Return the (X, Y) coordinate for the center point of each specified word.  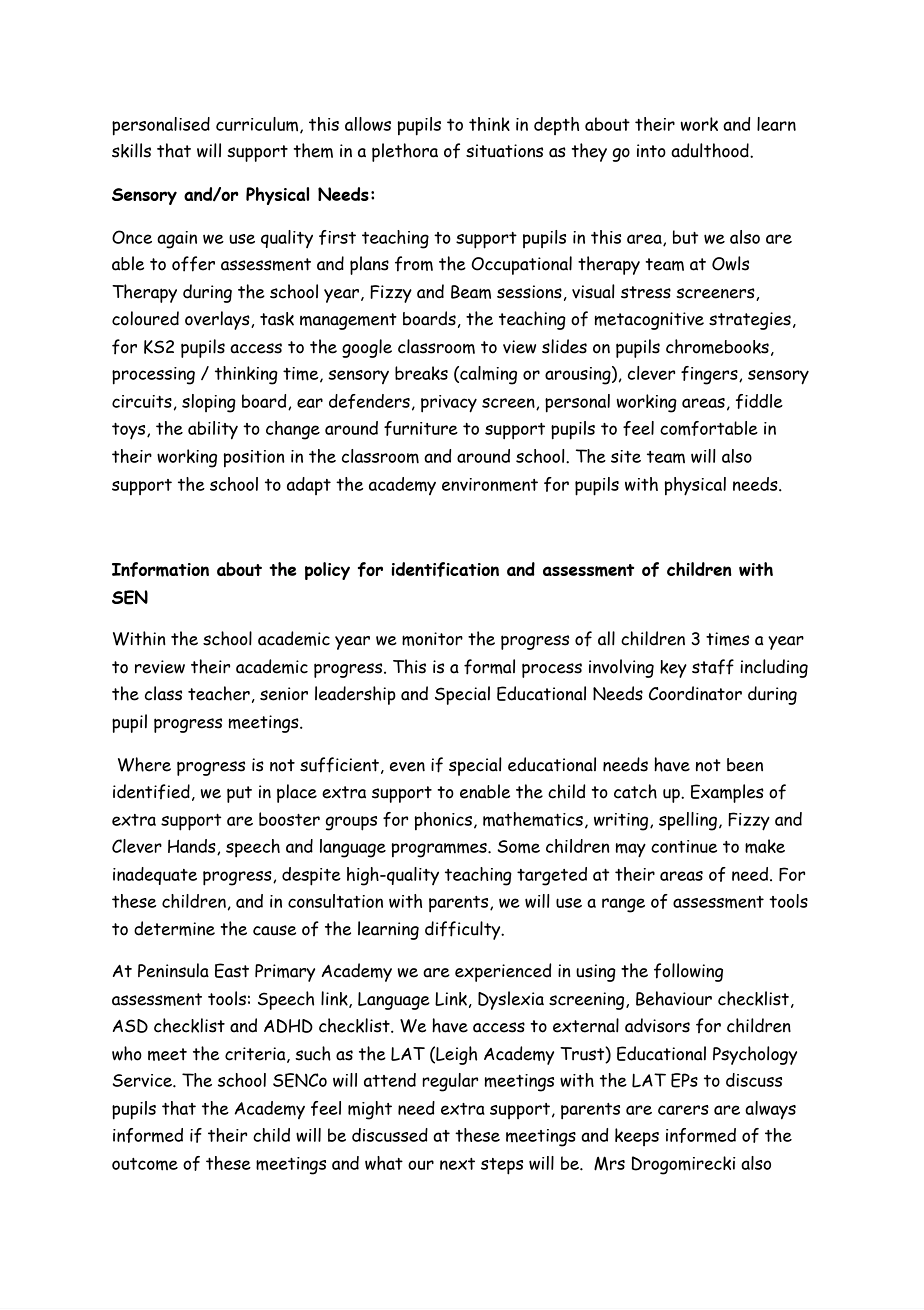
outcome (145, 1164)
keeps (637, 1137)
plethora (405, 152)
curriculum (258, 125)
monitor (432, 639)
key (673, 669)
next (457, 1164)
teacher (219, 693)
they (589, 152)
